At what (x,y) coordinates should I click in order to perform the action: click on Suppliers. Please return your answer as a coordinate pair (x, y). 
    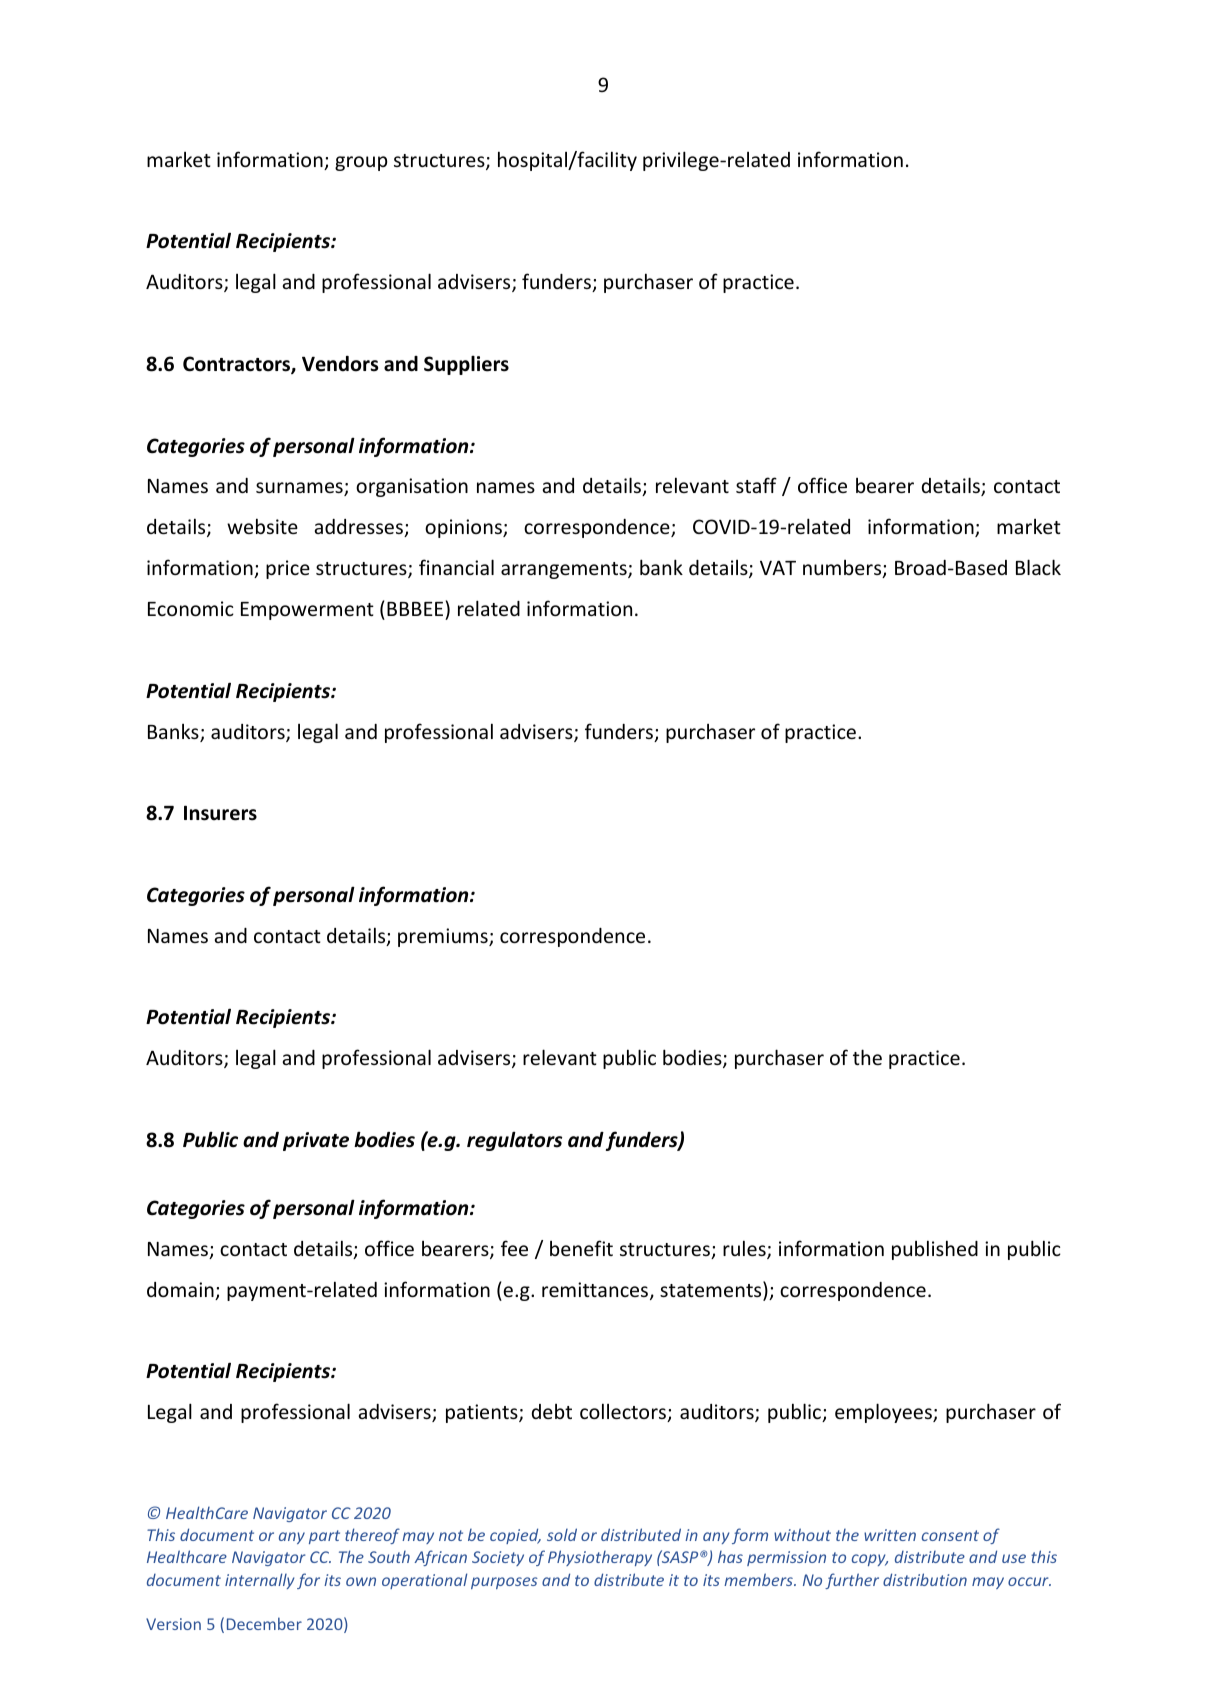
    Looking at the image, I should click on (466, 365).
